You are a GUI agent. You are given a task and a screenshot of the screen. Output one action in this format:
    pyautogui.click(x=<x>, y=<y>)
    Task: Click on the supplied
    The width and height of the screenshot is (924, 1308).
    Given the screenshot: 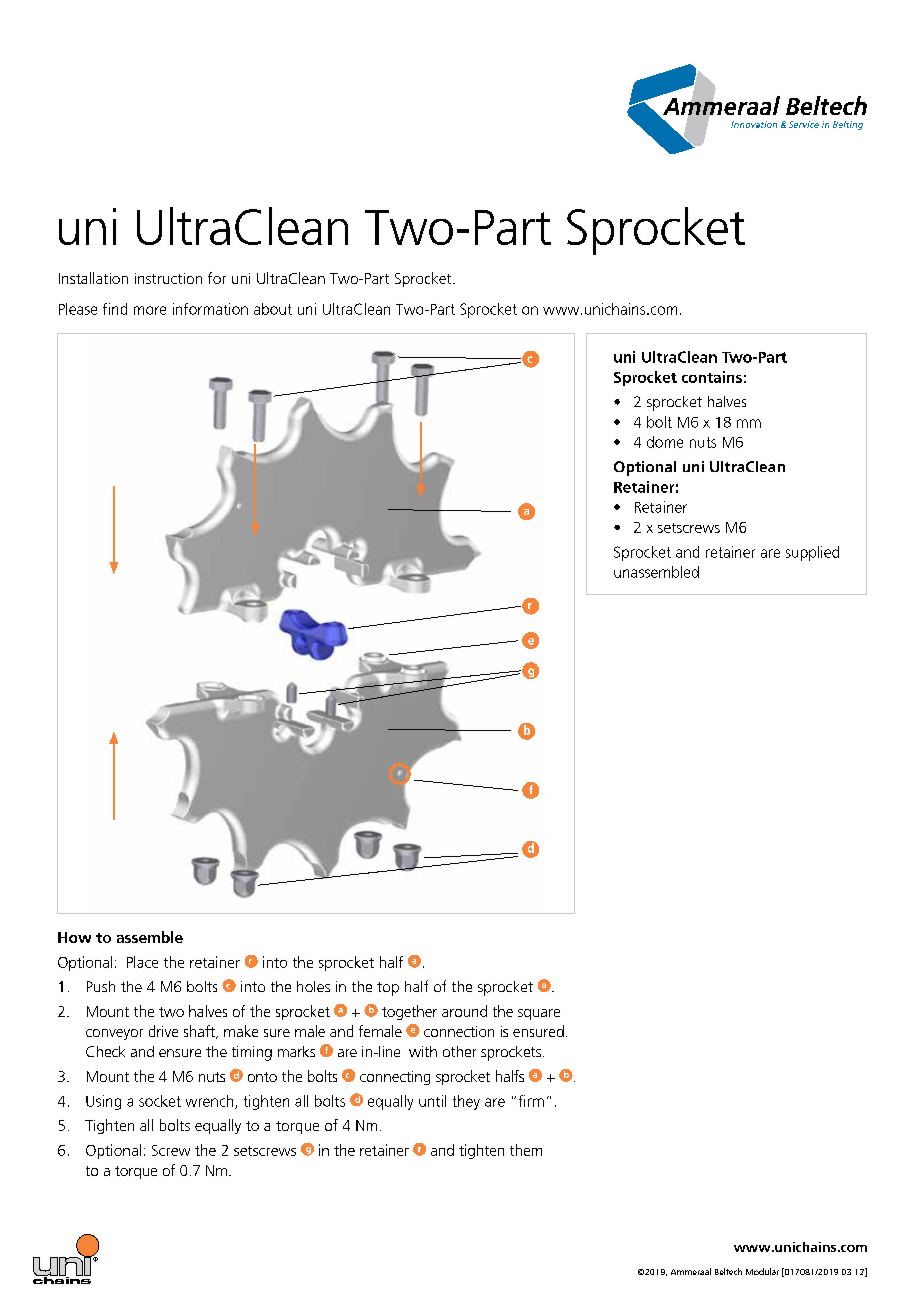 What is the action you would take?
    pyautogui.click(x=812, y=553)
